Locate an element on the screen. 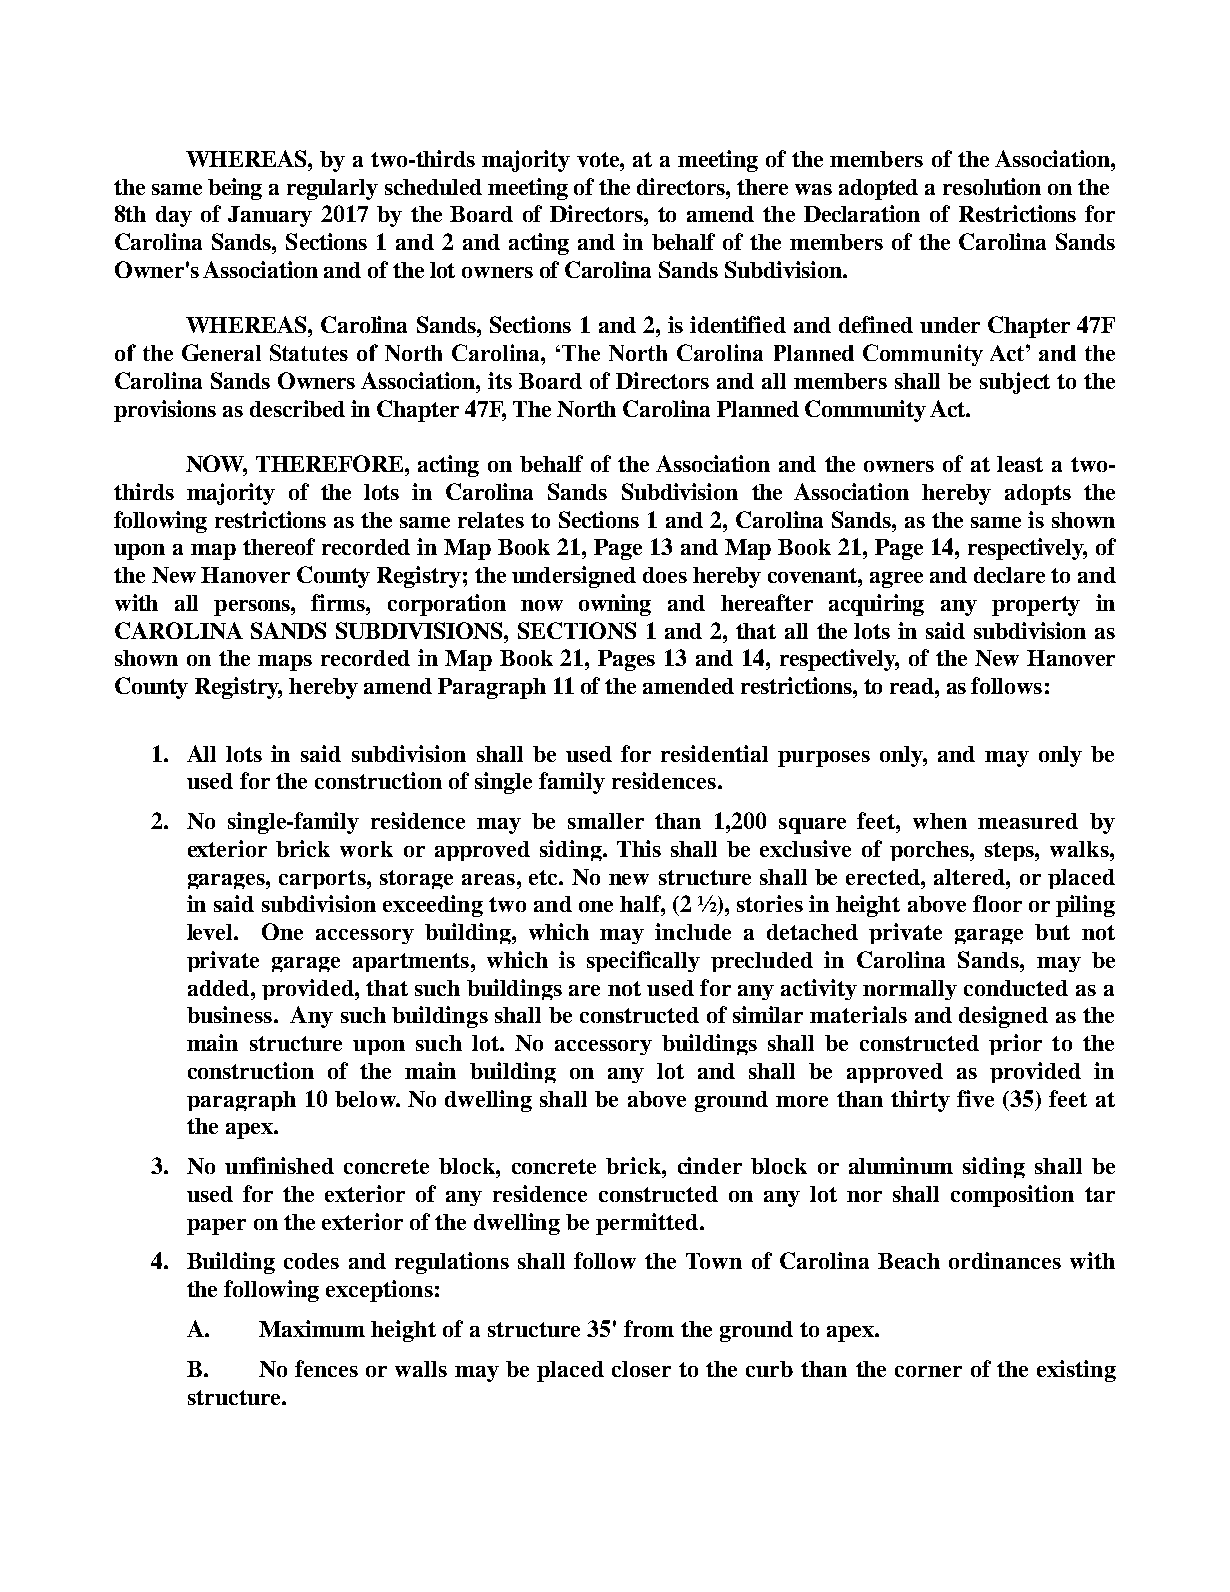 The image size is (1230, 1592). resolution is located at coordinates (992, 186).
